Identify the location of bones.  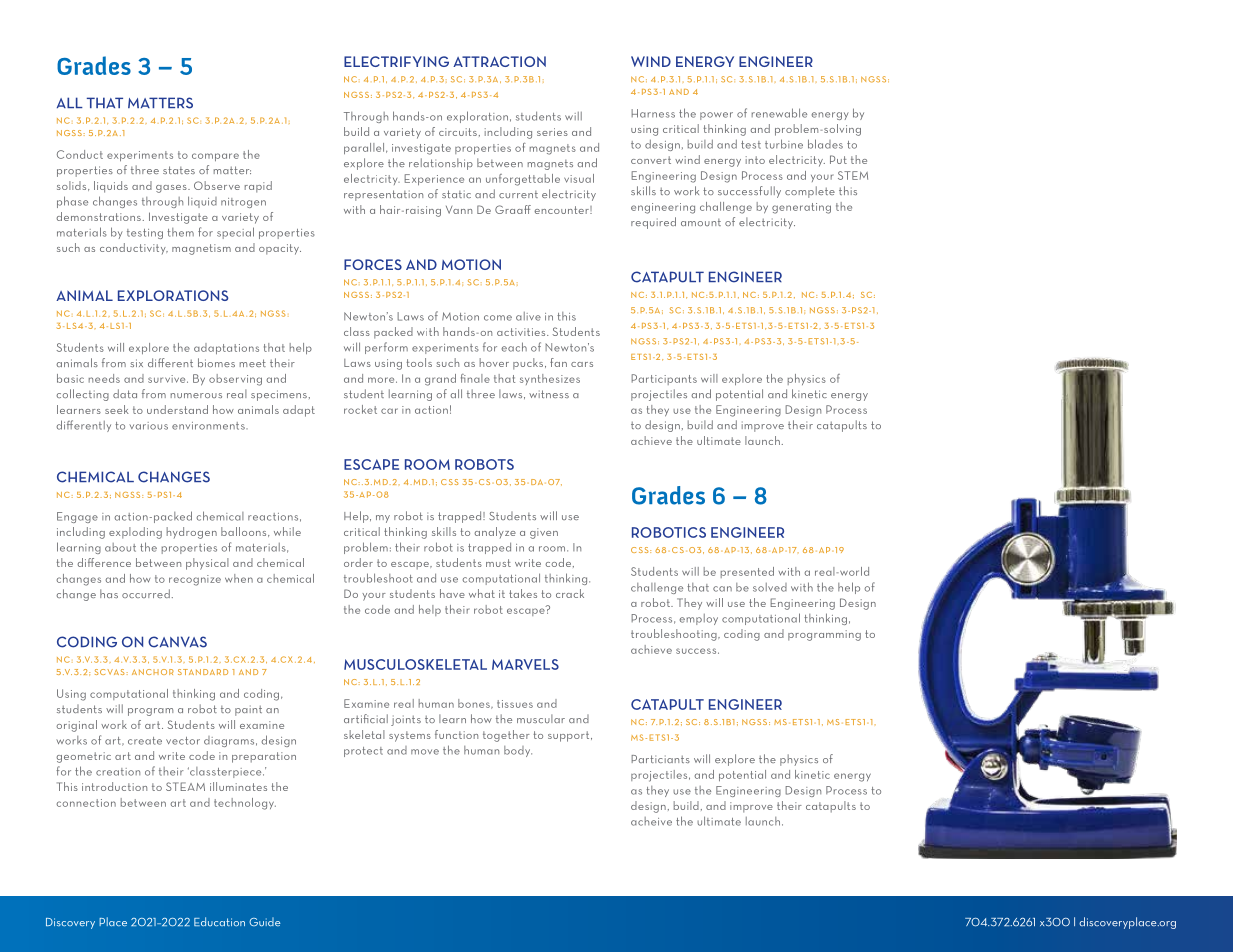
(475, 704).
